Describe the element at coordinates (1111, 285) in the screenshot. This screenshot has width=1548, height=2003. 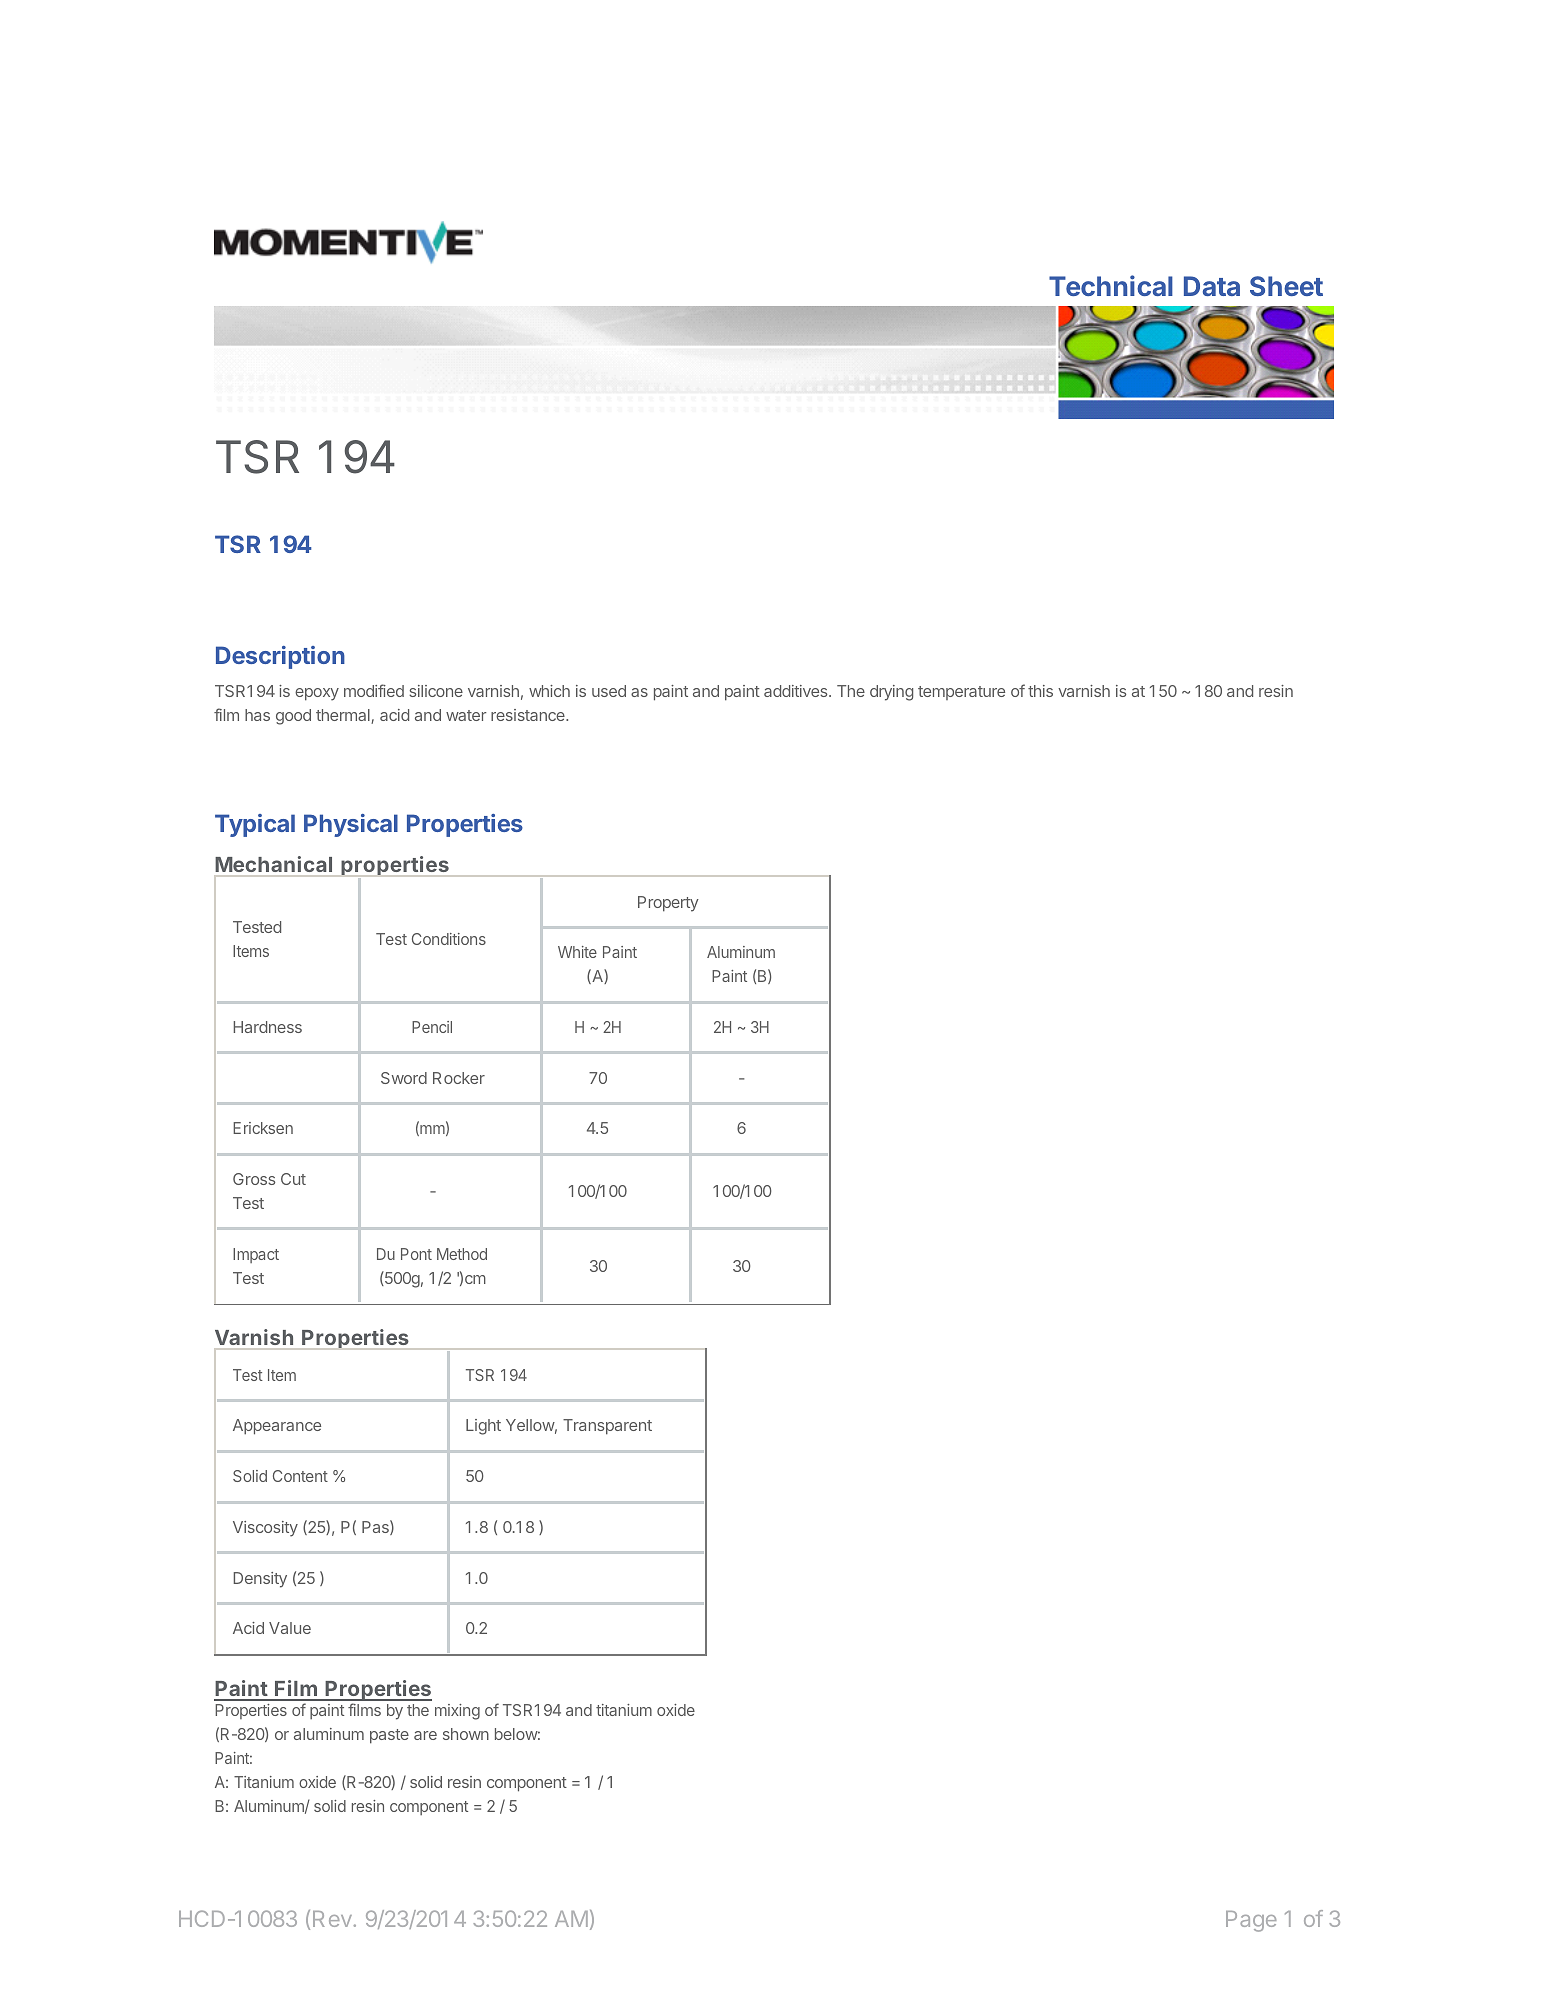
I see `Technical` at that location.
